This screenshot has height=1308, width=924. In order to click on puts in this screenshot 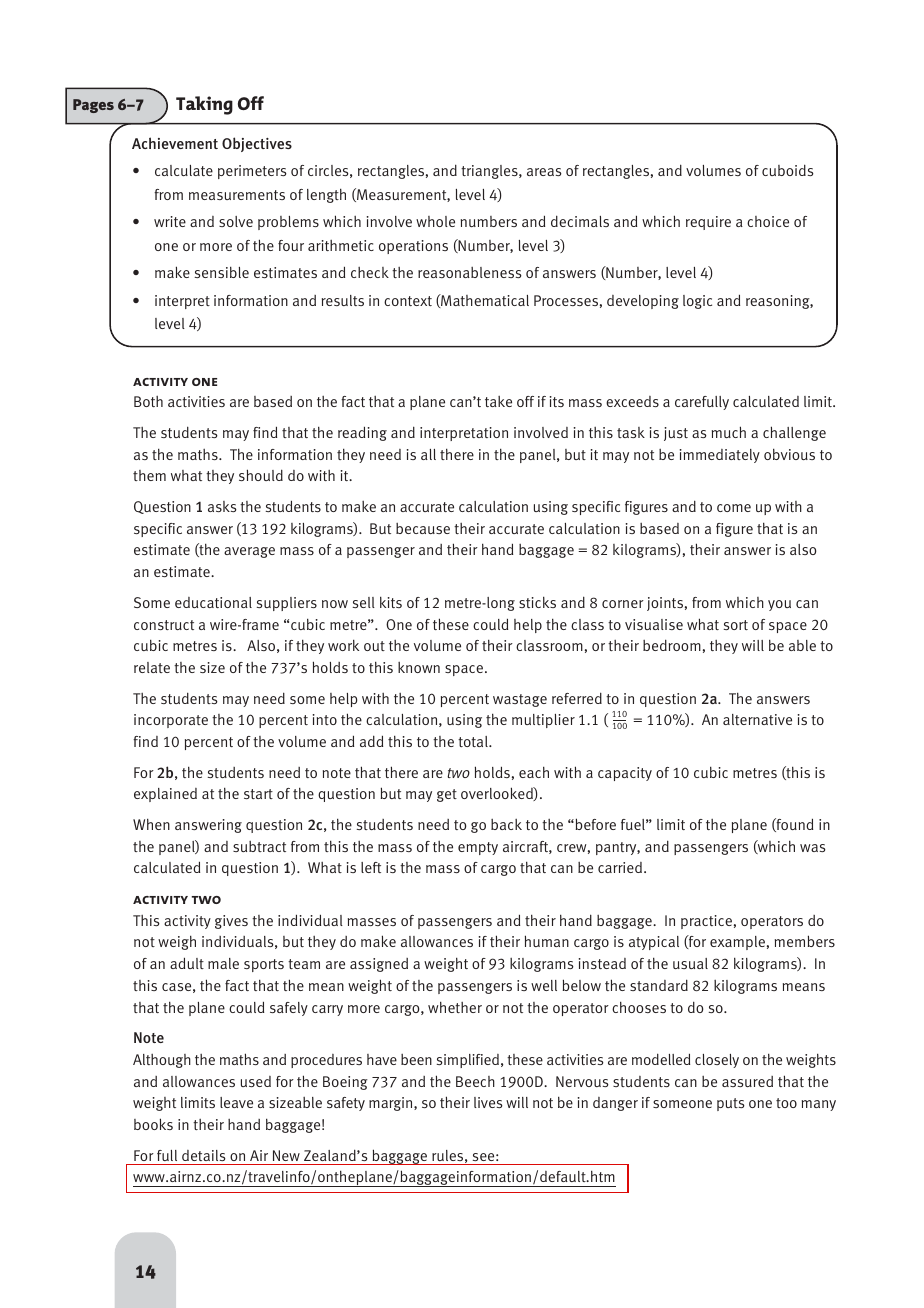, I will do `click(731, 1104)`.
